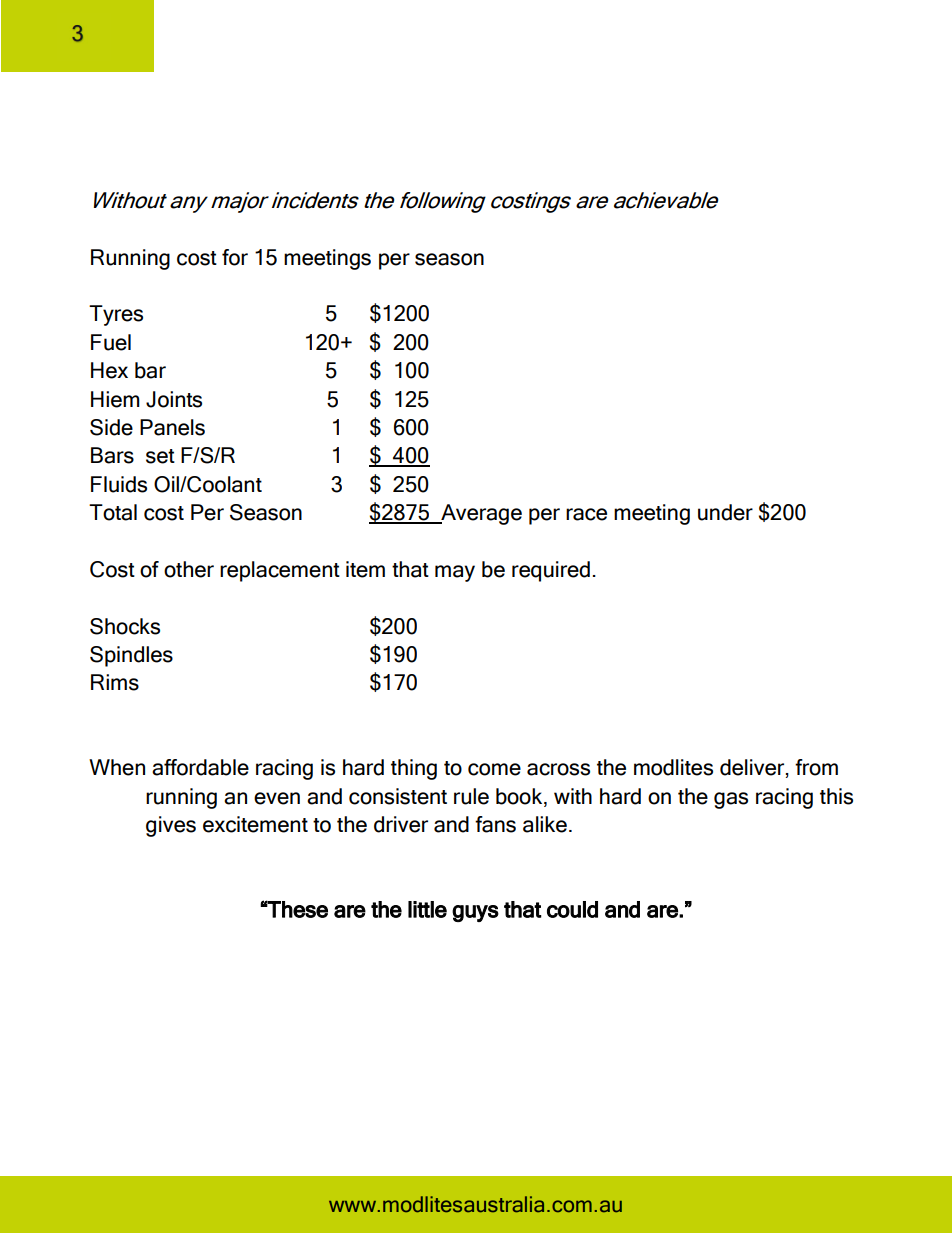  I want to click on Average, so click(480, 514).
